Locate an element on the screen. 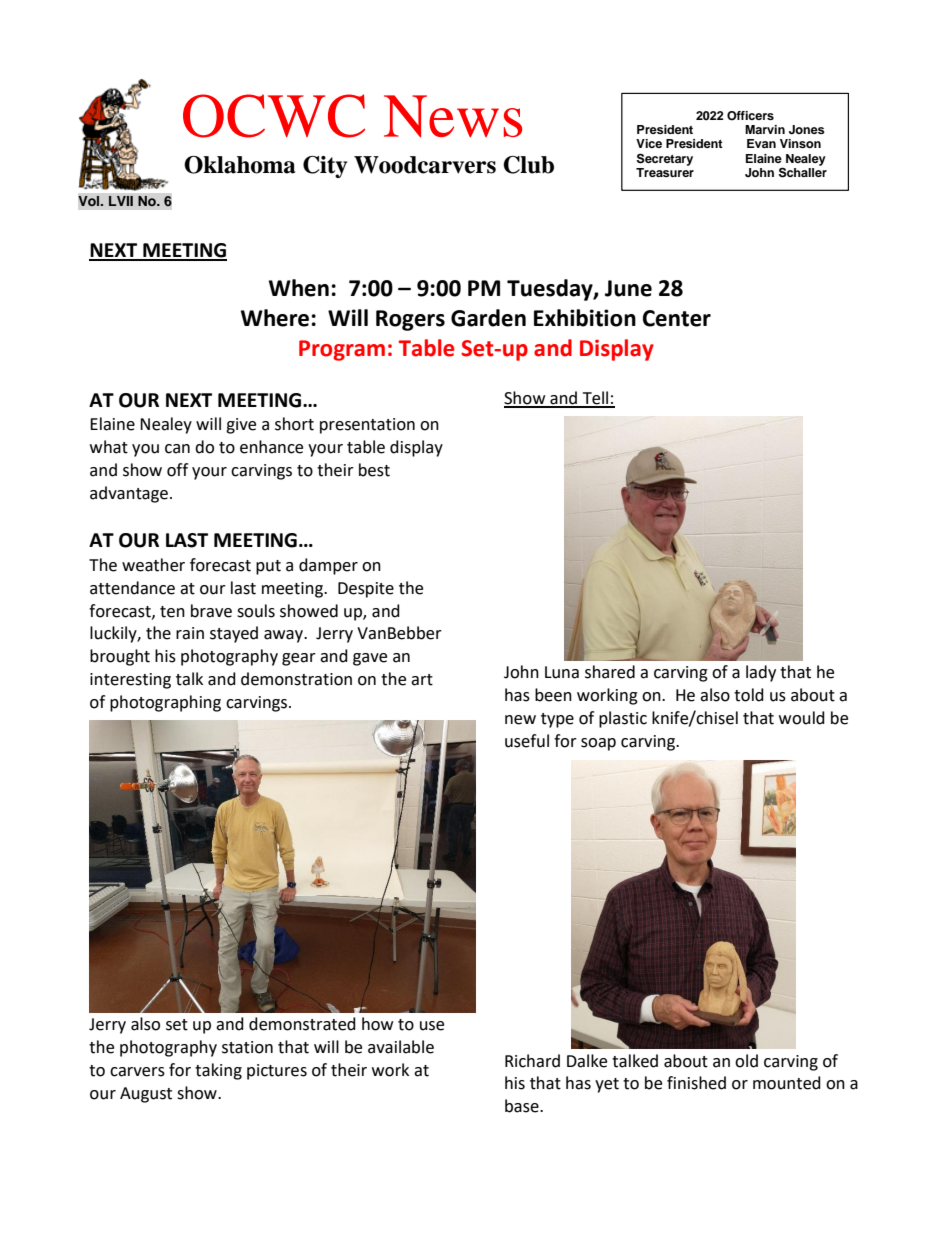 This screenshot has width=952, height=1233. Evan is located at coordinates (761, 143).
